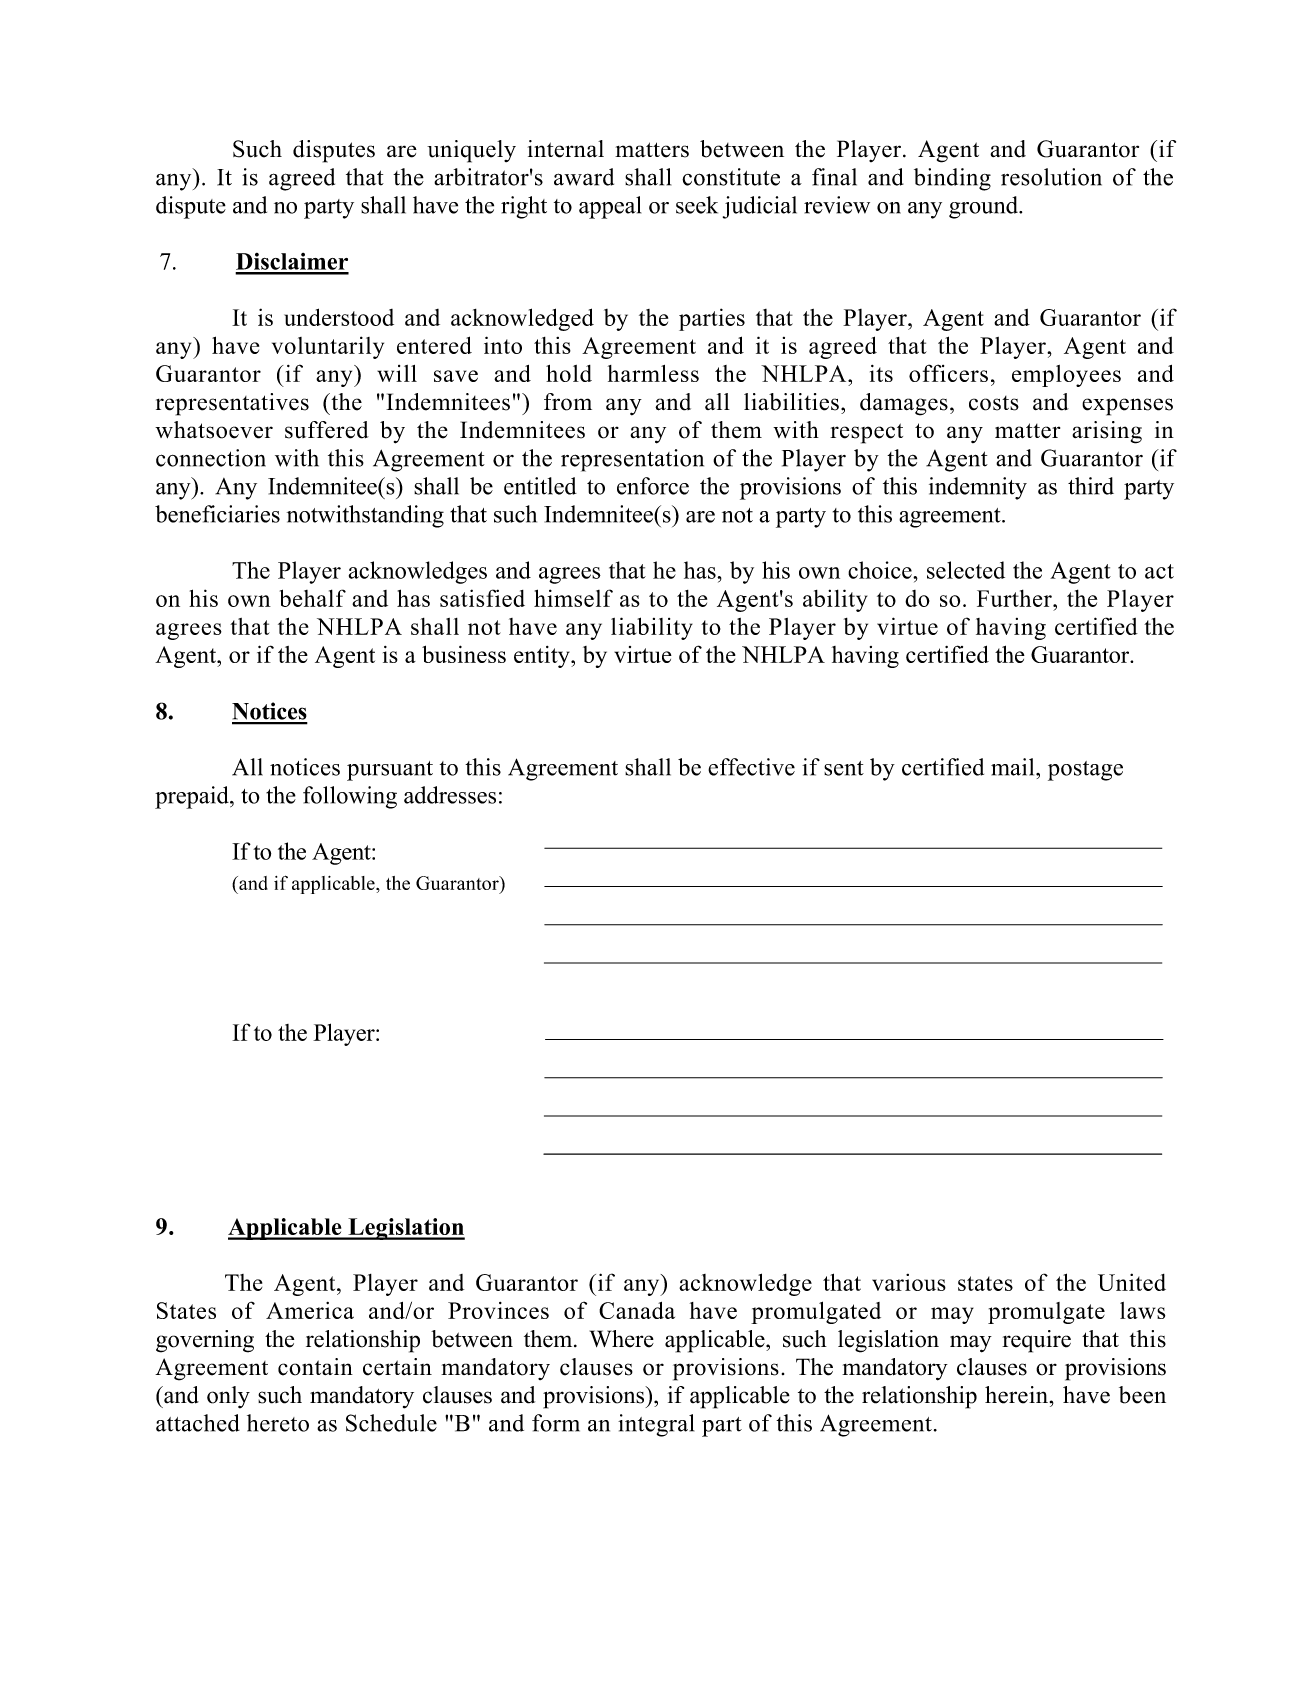  I want to click on uniquely, so click(471, 151).
